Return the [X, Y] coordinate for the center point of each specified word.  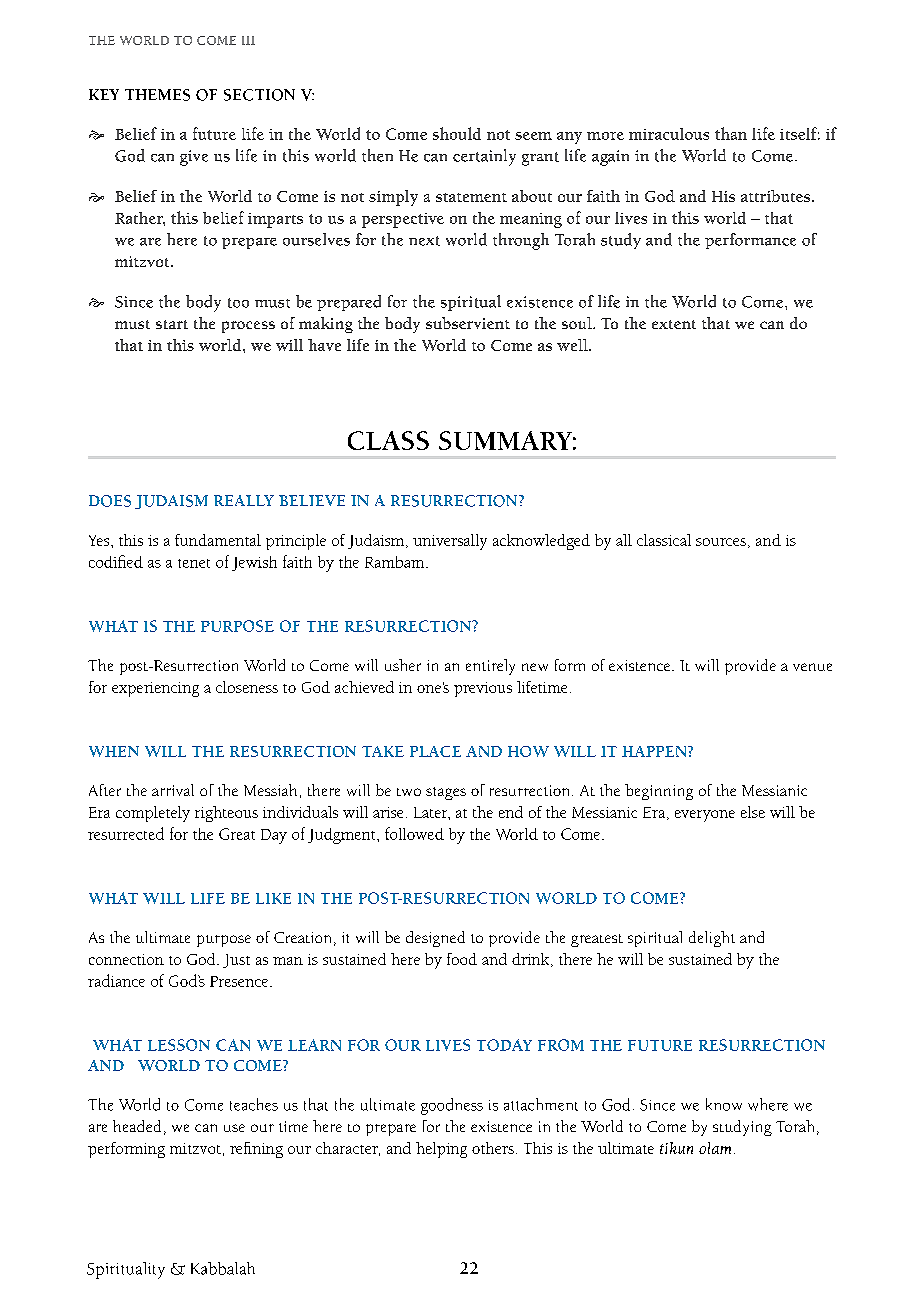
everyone [705, 816]
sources [721, 542]
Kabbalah [223, 1268]
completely [153, 814]
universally [450, 542]
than [731, 133]
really [244, 500]
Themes [157, 95]
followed [414, 833]
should [457, 133]
